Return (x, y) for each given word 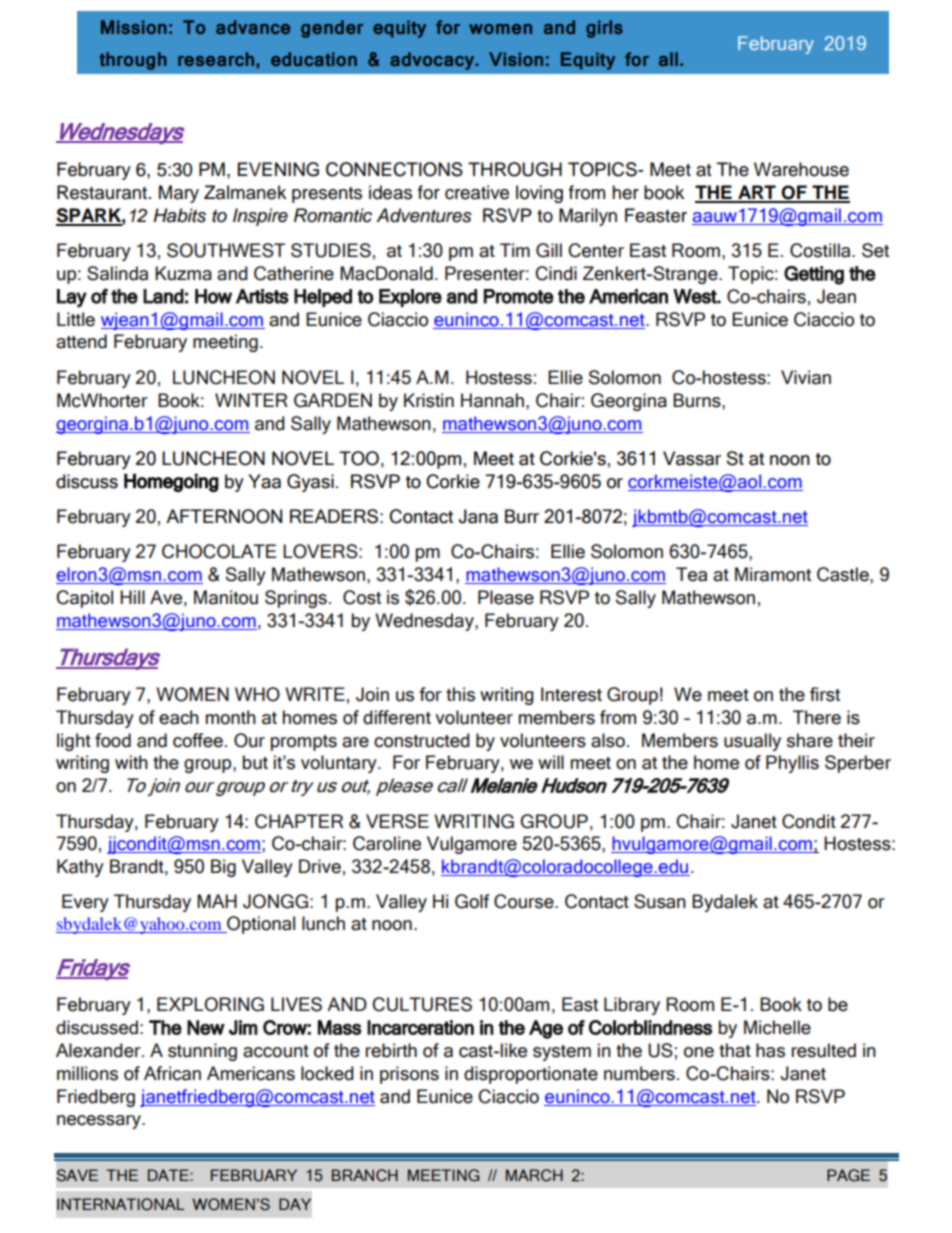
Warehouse (801, 169)
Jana (478, 516)
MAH (217, 901)
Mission (134, 27)
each (179, 717)
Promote (519, 296)
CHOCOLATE (219, 551)
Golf (472, 901)
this (460, 694)
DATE (169, 1175)
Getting (814, 275)
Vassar (692, 458)
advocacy (433, 61)
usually (752, 742)
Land (163, 296)
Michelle (777, 1027)
